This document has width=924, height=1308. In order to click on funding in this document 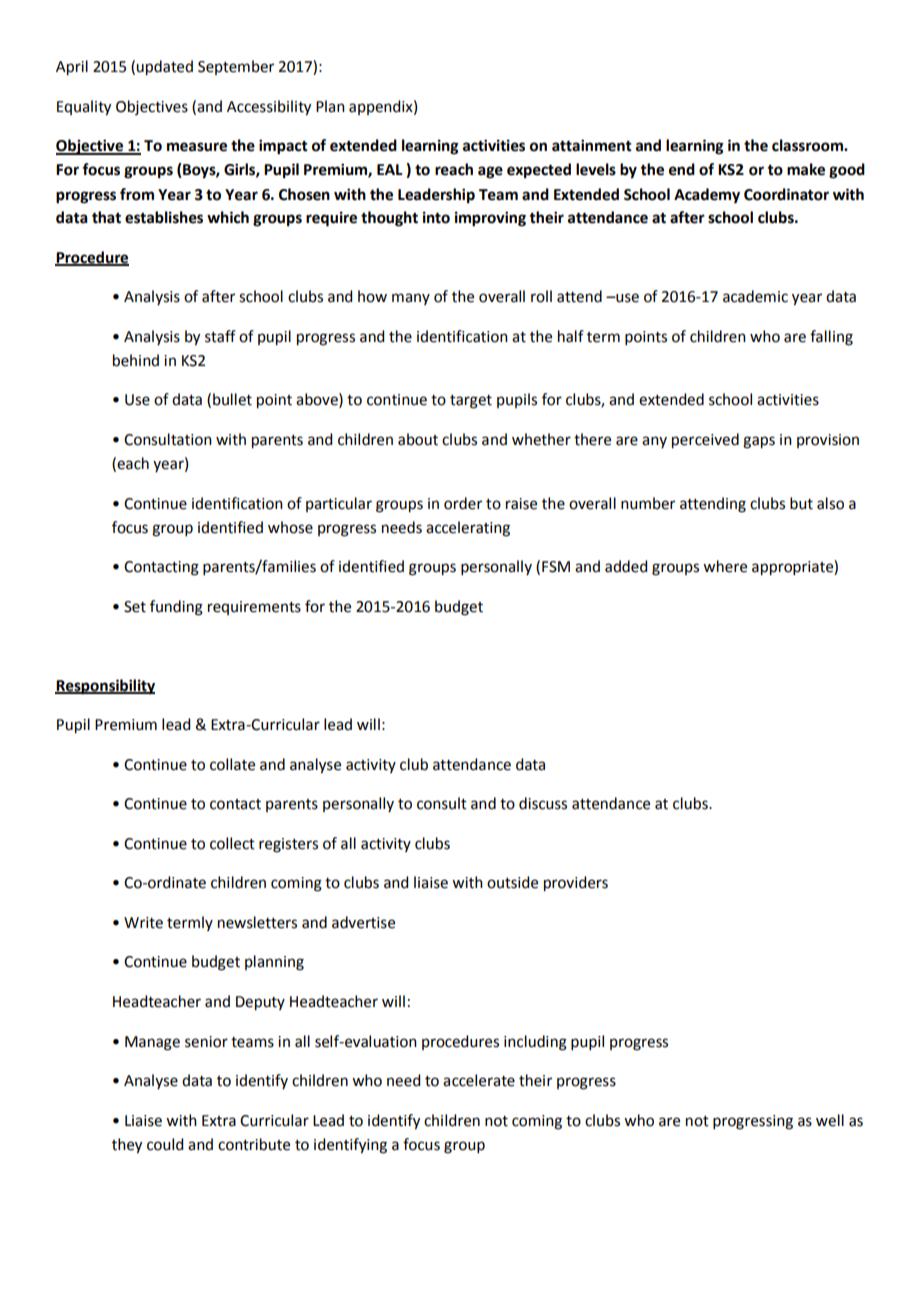, I will do `click(176, 608)`.
